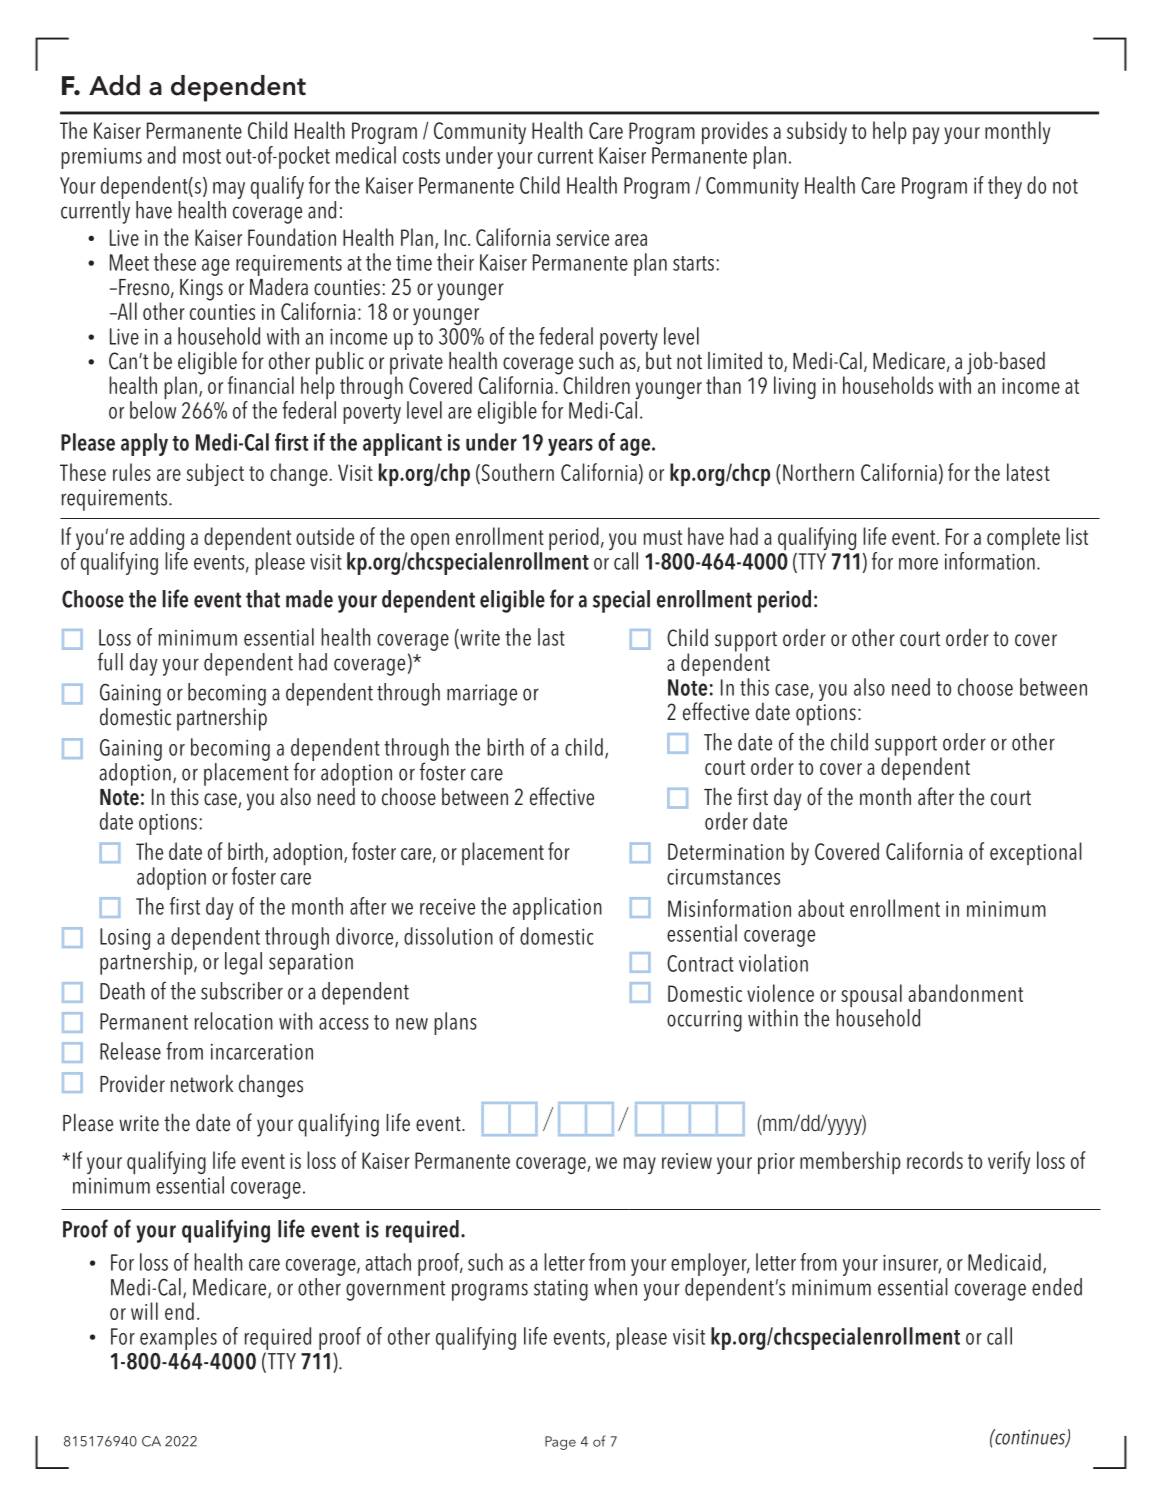 This screenshot has height=1504, width=1162. What do you see at coordinates (202, 156) in the screenshot?
I see `most` at bounding box center [202, 156].
